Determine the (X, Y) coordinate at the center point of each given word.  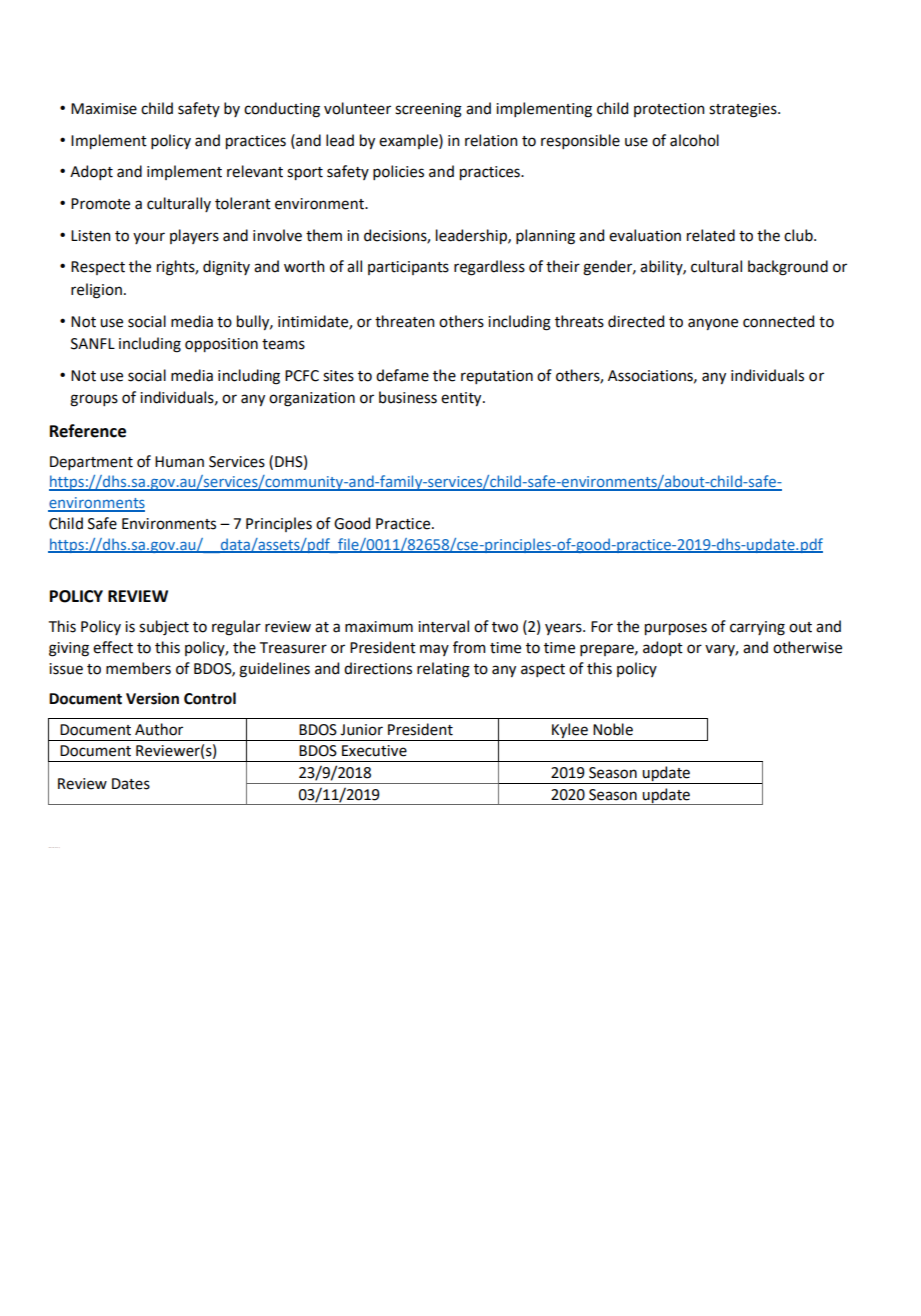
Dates (131, 784)
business (408, 397)
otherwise (807, 647)
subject (164, 627)
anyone (713, 324)
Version (152, 698)
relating (443, 670)
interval (443, 626)
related (711, 235)
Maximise (104, 109)
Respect (98, 268)
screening (428, 110)
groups (94, 400)
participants (408, 268)
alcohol (694, 140)
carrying (757, 628)
